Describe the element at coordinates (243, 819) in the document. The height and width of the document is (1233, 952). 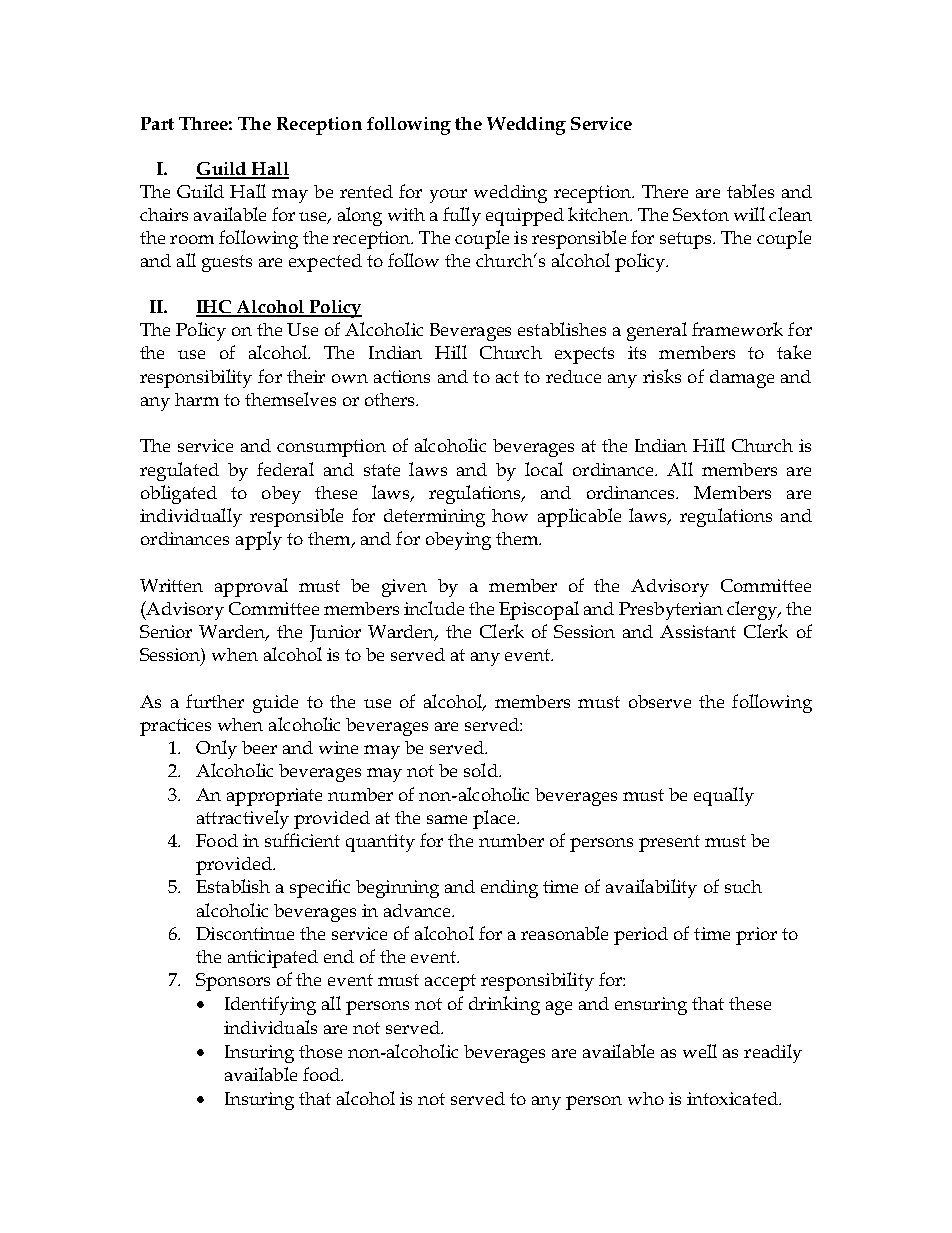
I see `attractively` at that location.
